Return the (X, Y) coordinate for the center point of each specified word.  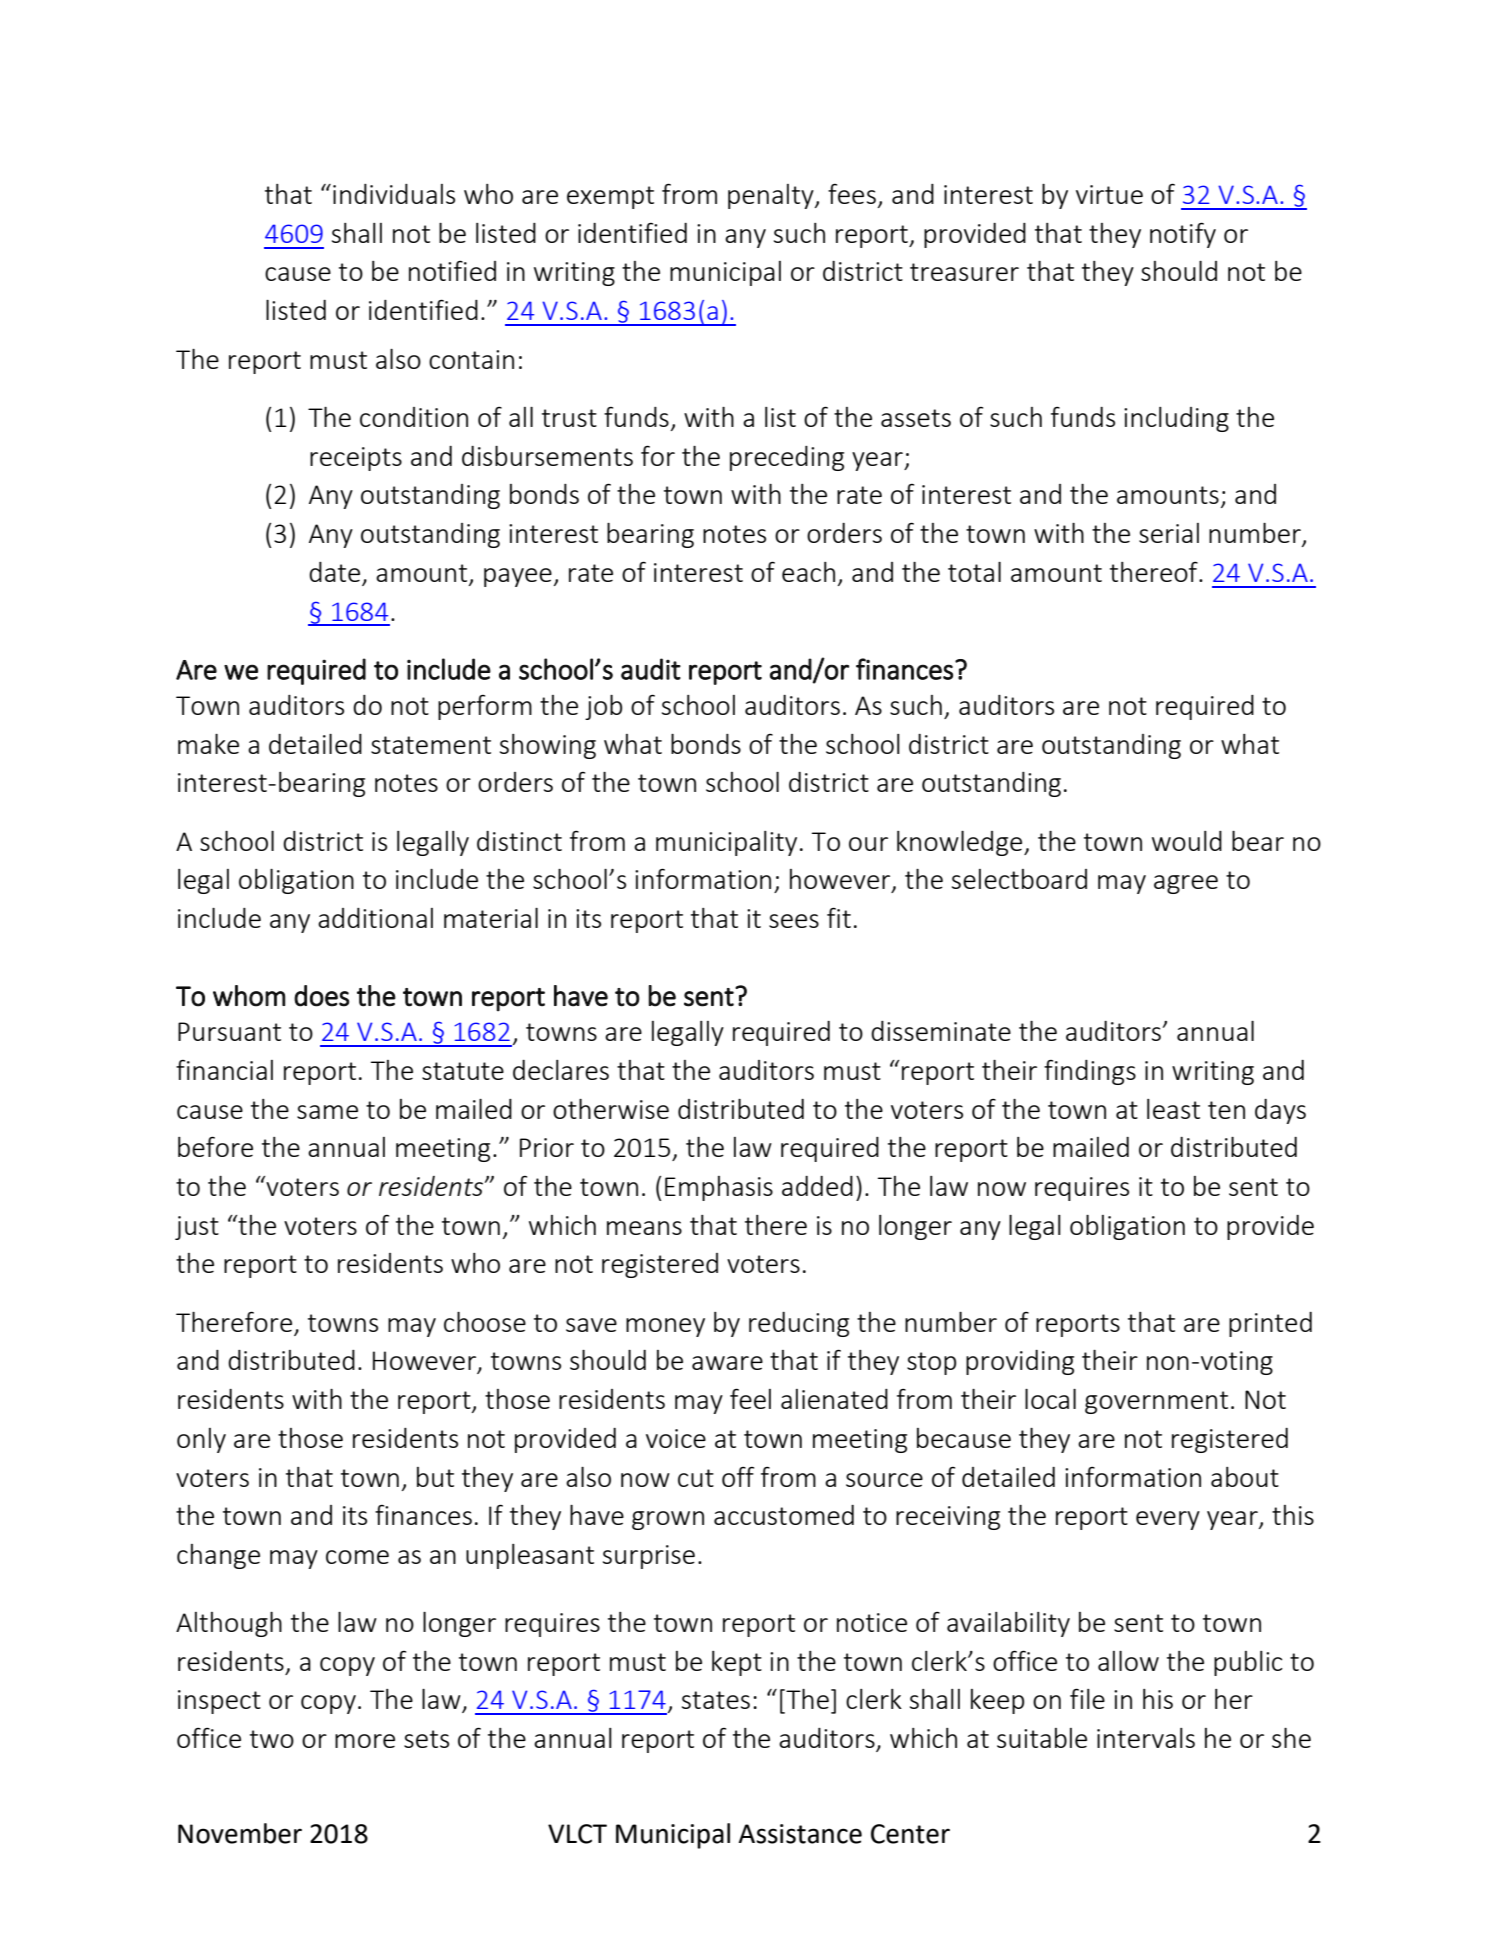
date (336, 573)
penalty (772, 196)
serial (1169, 533)
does (321, 996)
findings (1090, 1072)
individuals (394, 194)
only (201, 1440)
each (808, 572)
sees (794, 921)
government (1156, 1402)
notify (1183, 235)
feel (750, 1398)
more (365, 1741)
